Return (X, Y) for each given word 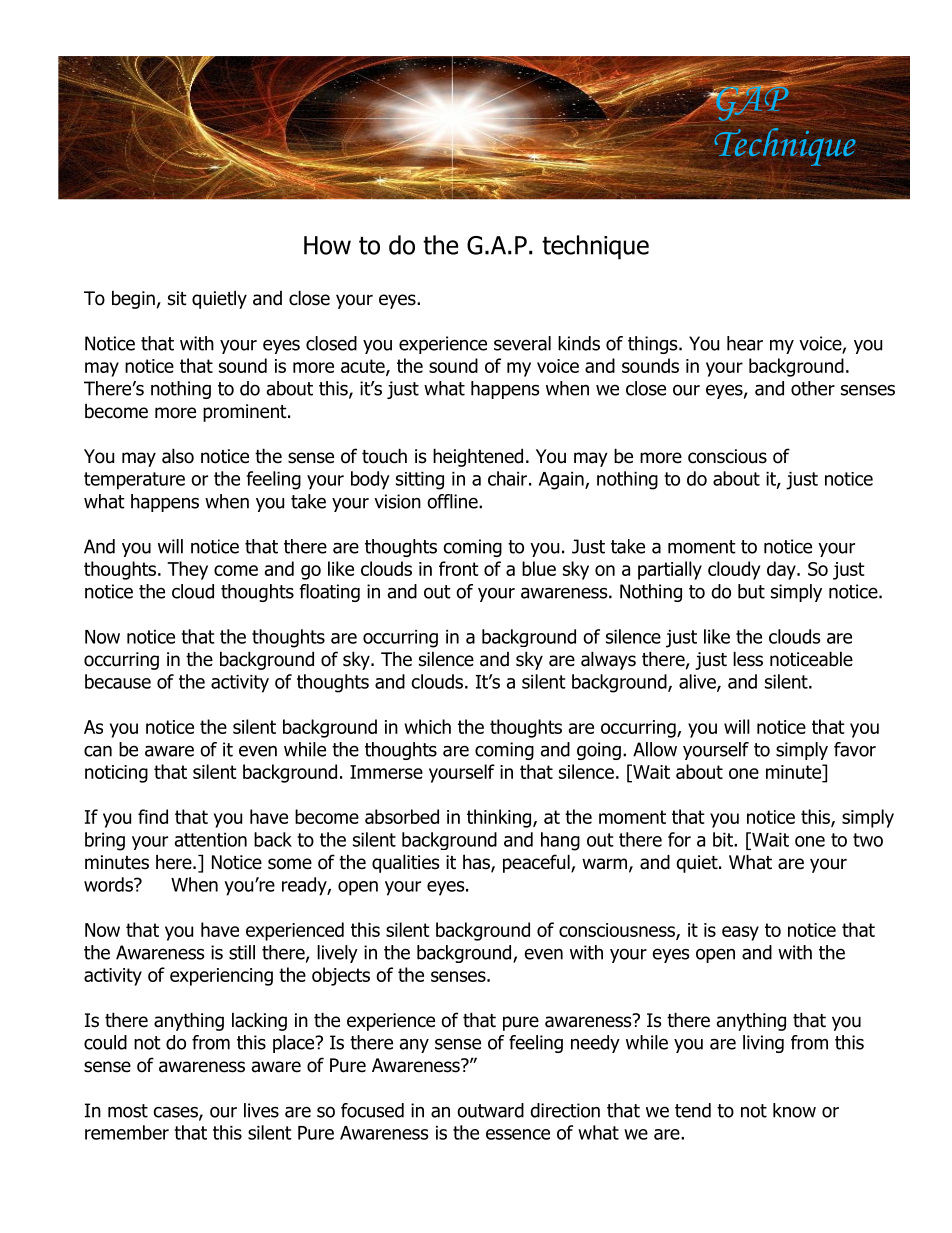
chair (507, 478)
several (522, 343)
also (178, 456)
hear (745, 343)
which (427, 726)
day (782, 570)
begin (133, 299)
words (109, 884)
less (748, 659)
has (477, 863)
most (128, 1111)
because (118, 681)
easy (740, 933)
